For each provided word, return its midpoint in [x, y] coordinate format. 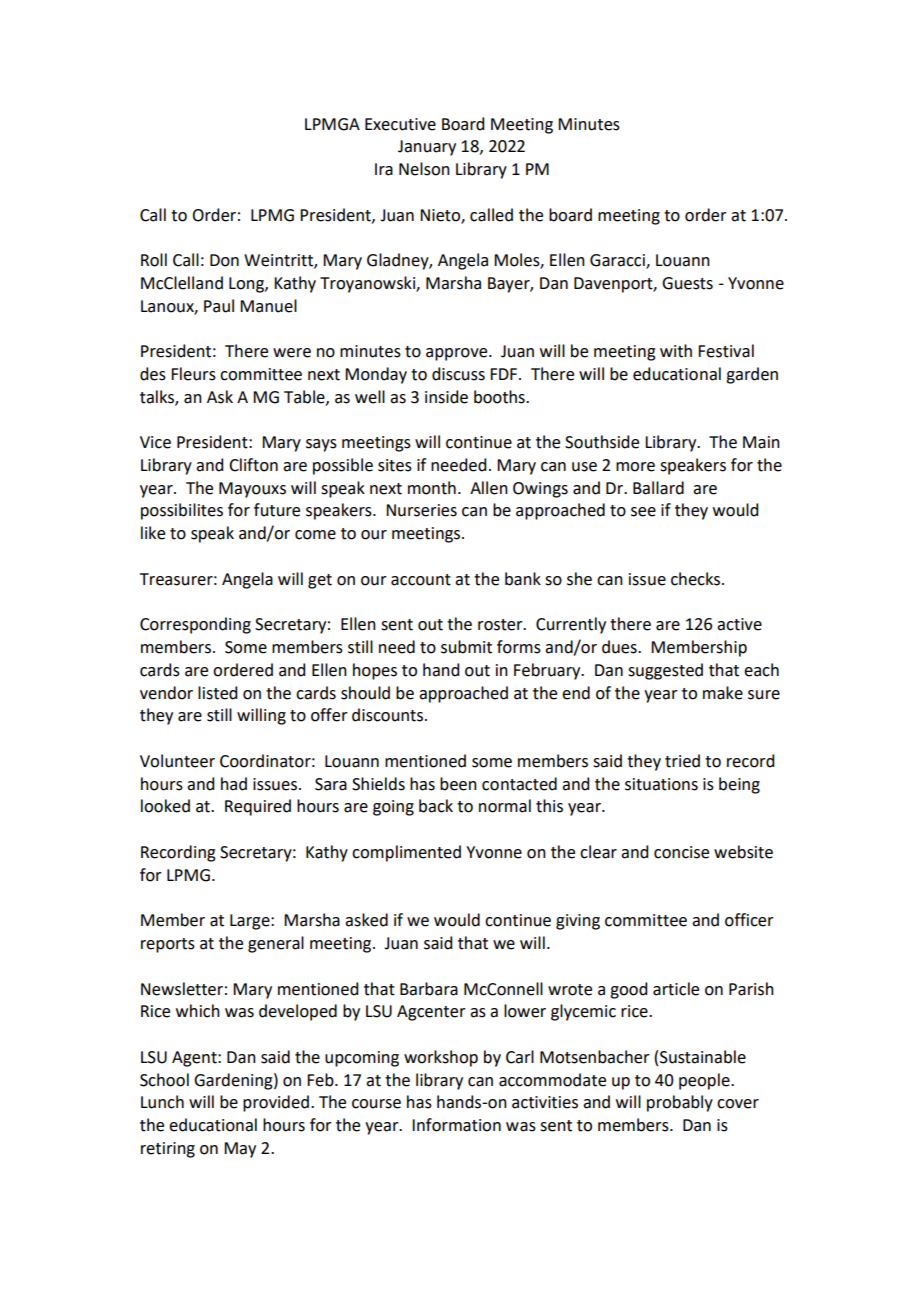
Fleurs [193, 374]
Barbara [429, 989]
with [676, 351]
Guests [687, 283]
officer [749, 920]
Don [224, 260]
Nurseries [421, 510]
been [458, 784]
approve [458, 354]
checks [695, 579]
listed [217, 693]
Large [251, 922]
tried [682, 761]
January [427, 148]
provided [276, 1103]
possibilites [182, 511]
